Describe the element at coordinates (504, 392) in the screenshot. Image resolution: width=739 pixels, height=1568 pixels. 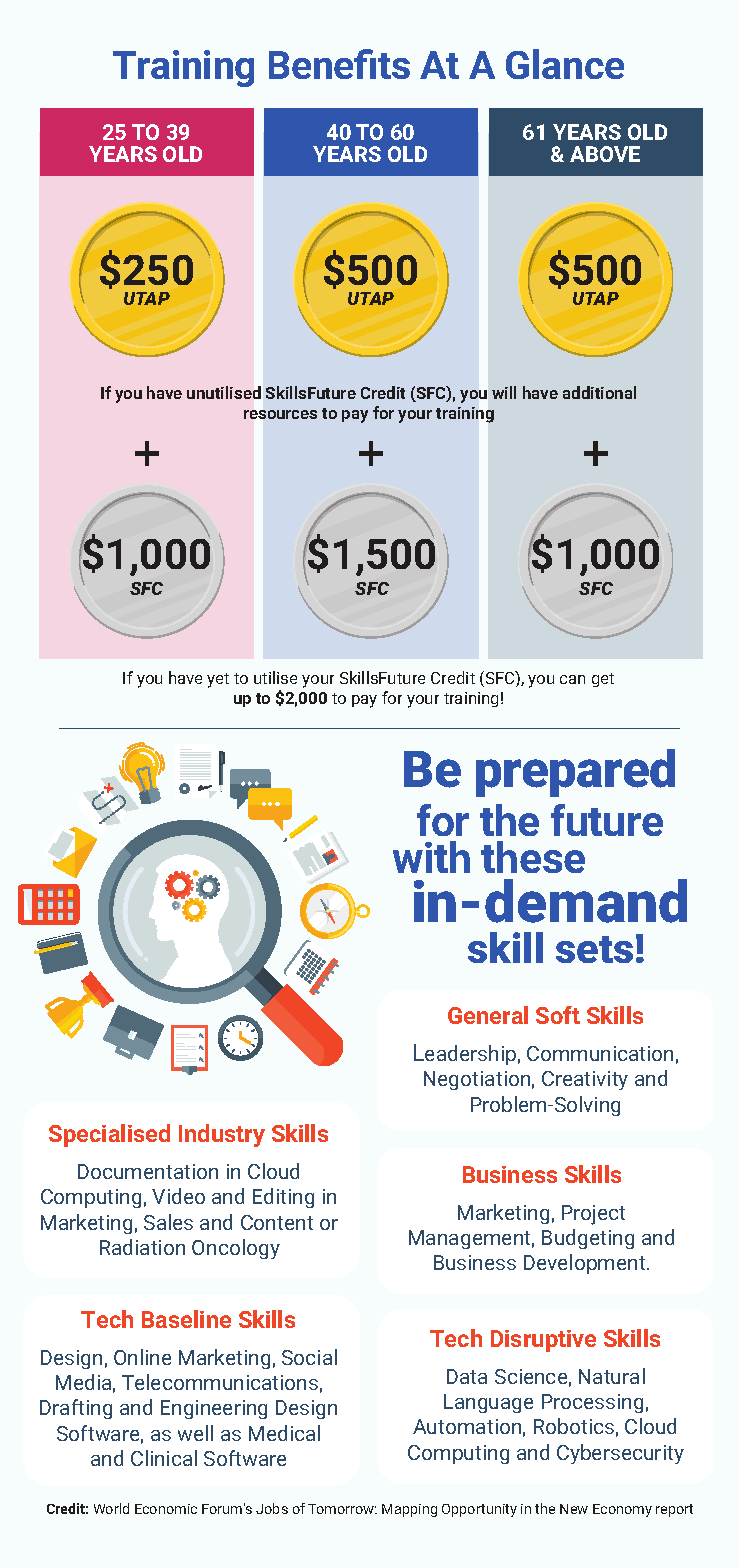
I see `will` at that location.
